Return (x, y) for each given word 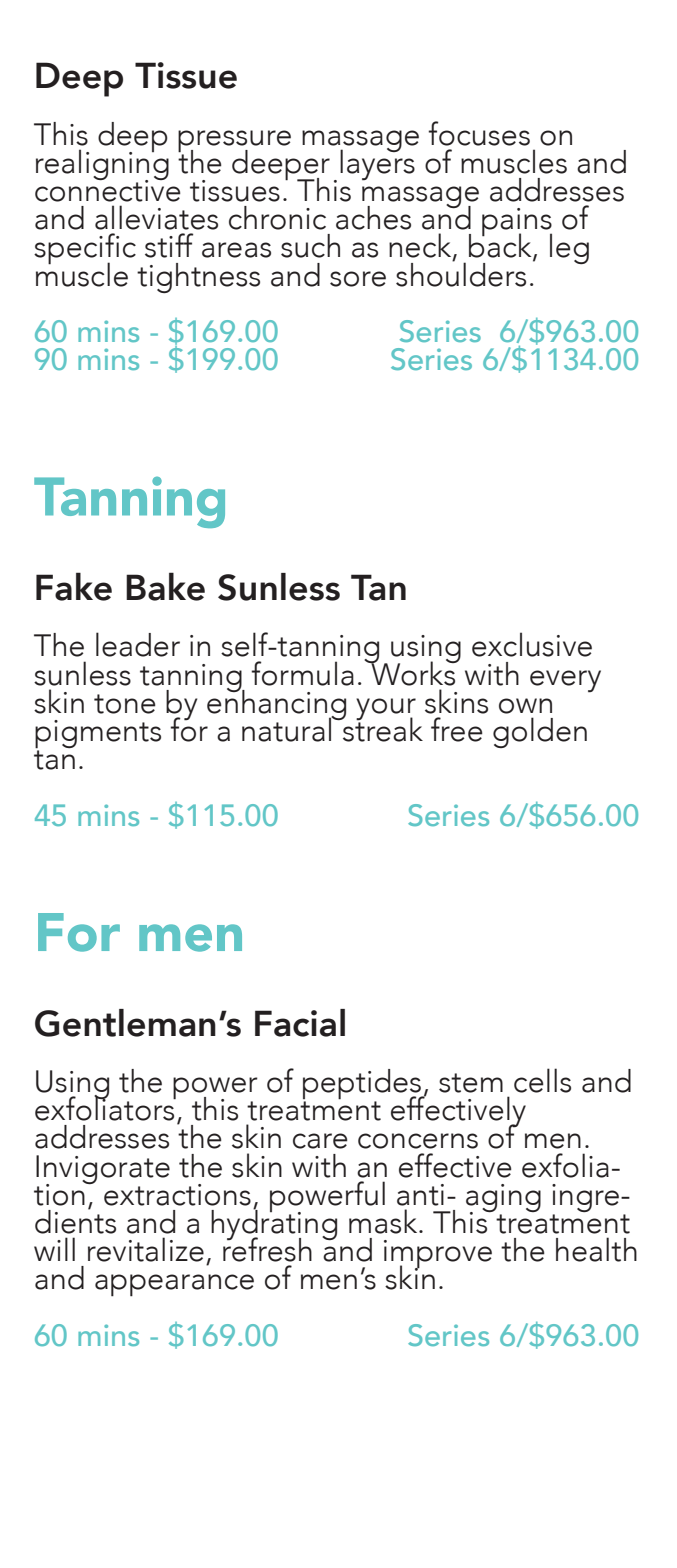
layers (377, 164)
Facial (300, 1023)
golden (540, 732)
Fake (74, 586)
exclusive (532, 644)
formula (302, 673)
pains (517, 223)
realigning (102, 165)
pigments (98, 735)
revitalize (146, 1249)
